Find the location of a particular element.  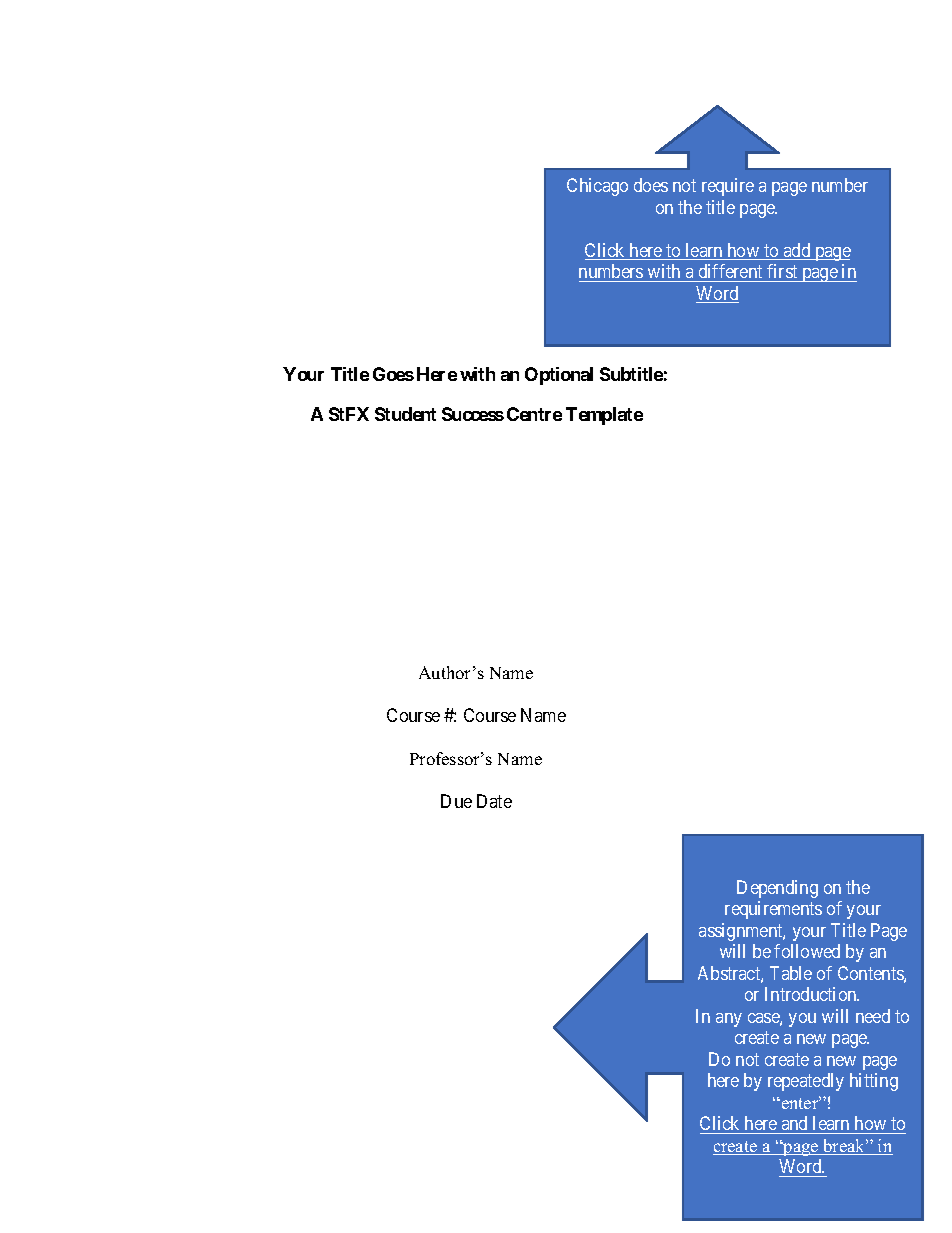

add is located at coordinates (797, 251).
